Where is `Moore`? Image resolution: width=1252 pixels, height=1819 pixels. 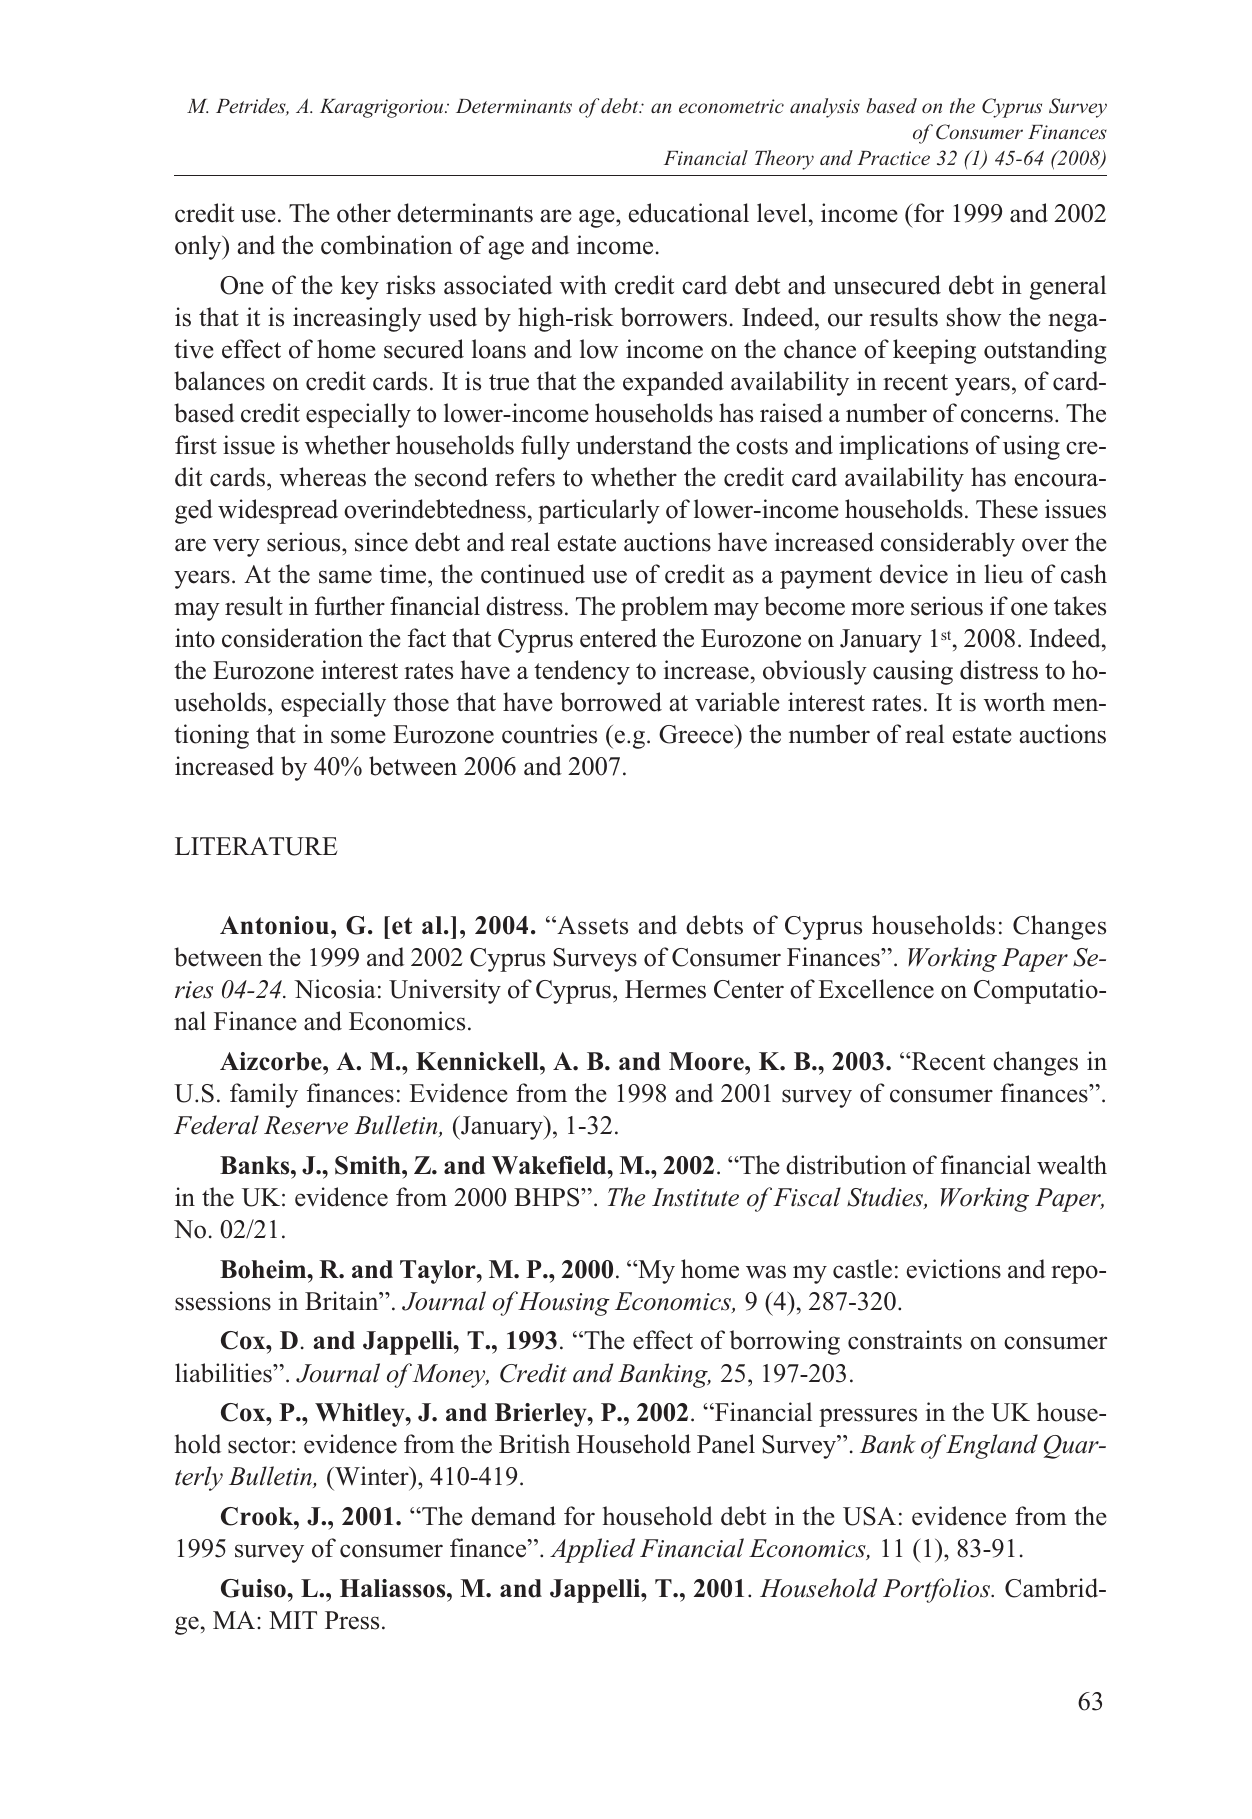 Moore is located at coordinates (707, 1061).
